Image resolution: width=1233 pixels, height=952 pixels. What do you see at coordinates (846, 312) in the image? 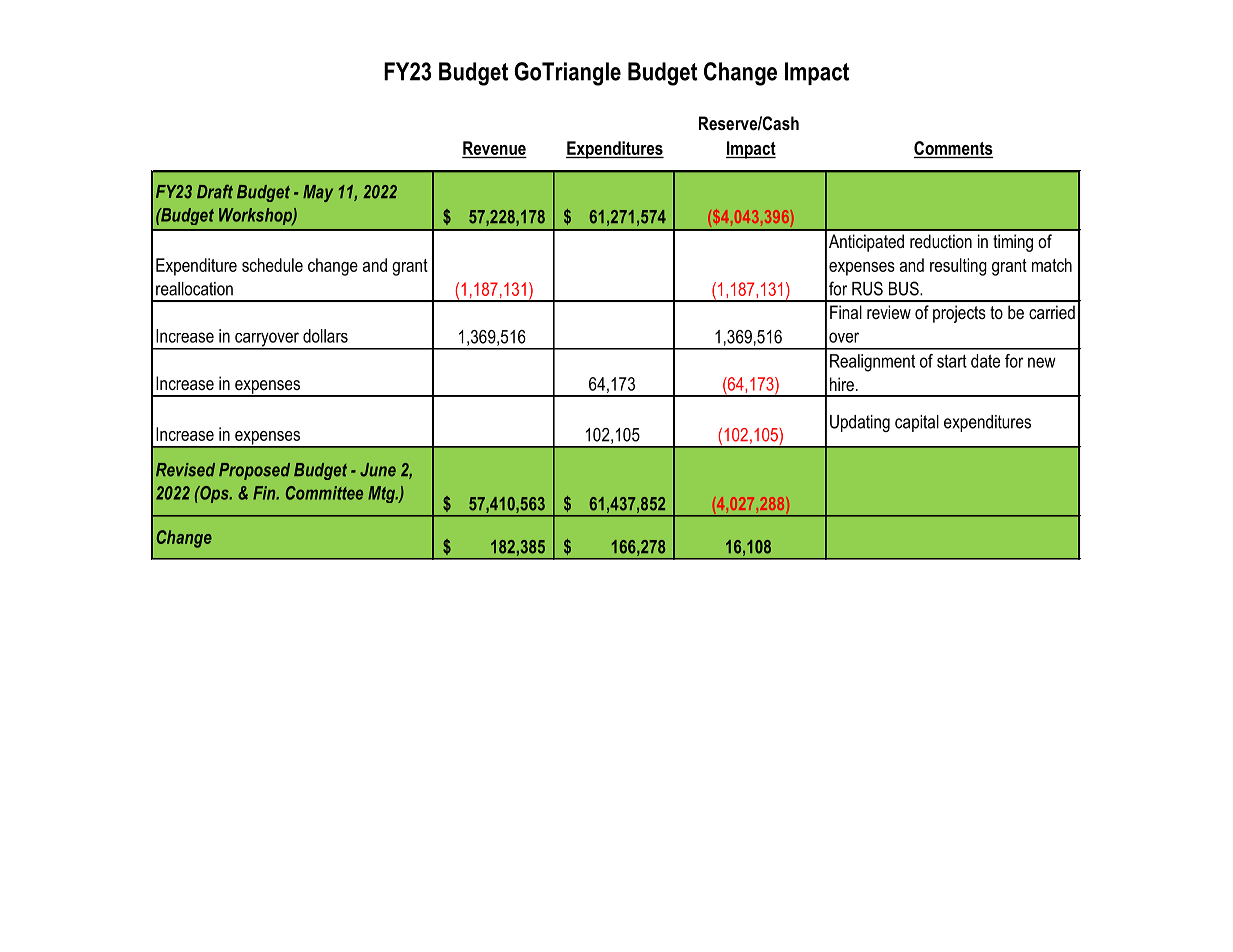
I see `Final` at bounding box center [846, 312].
